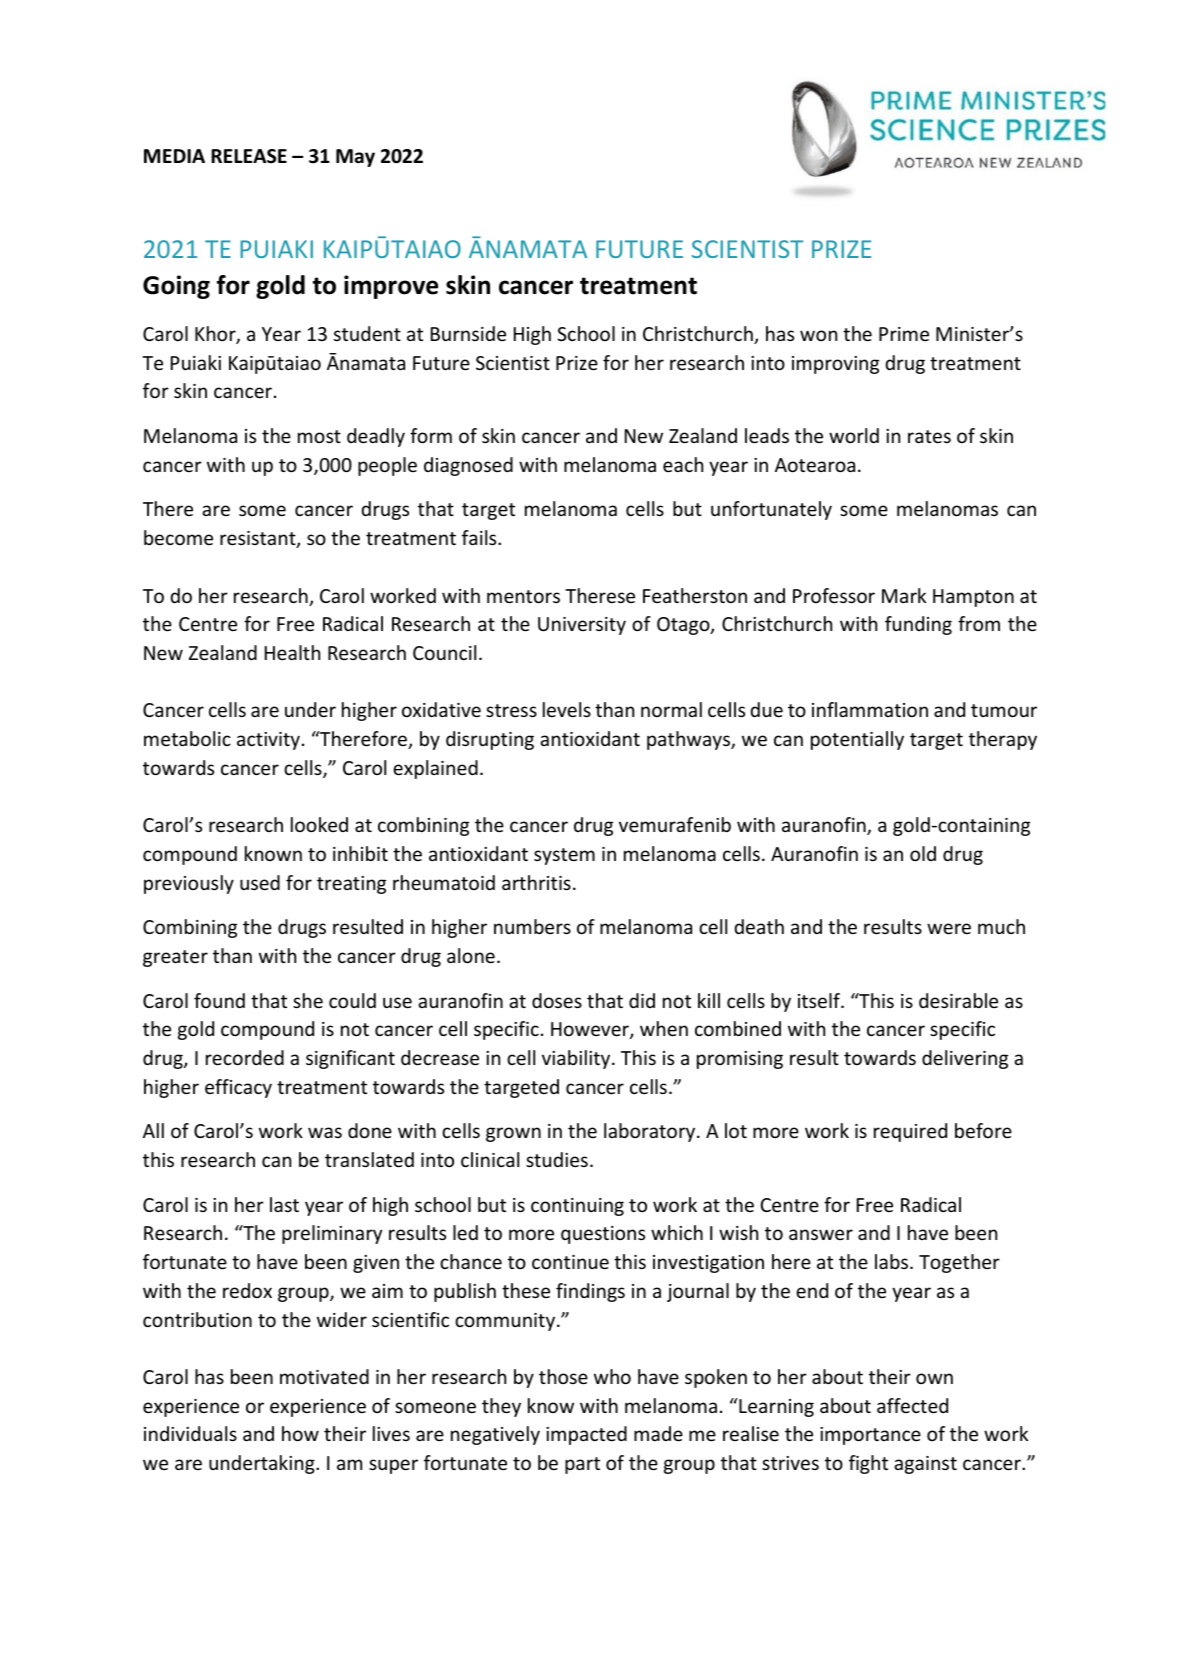 The width and height of the screenshot is (1180, 1669). I want to click on affected, so click(912, 1405).
